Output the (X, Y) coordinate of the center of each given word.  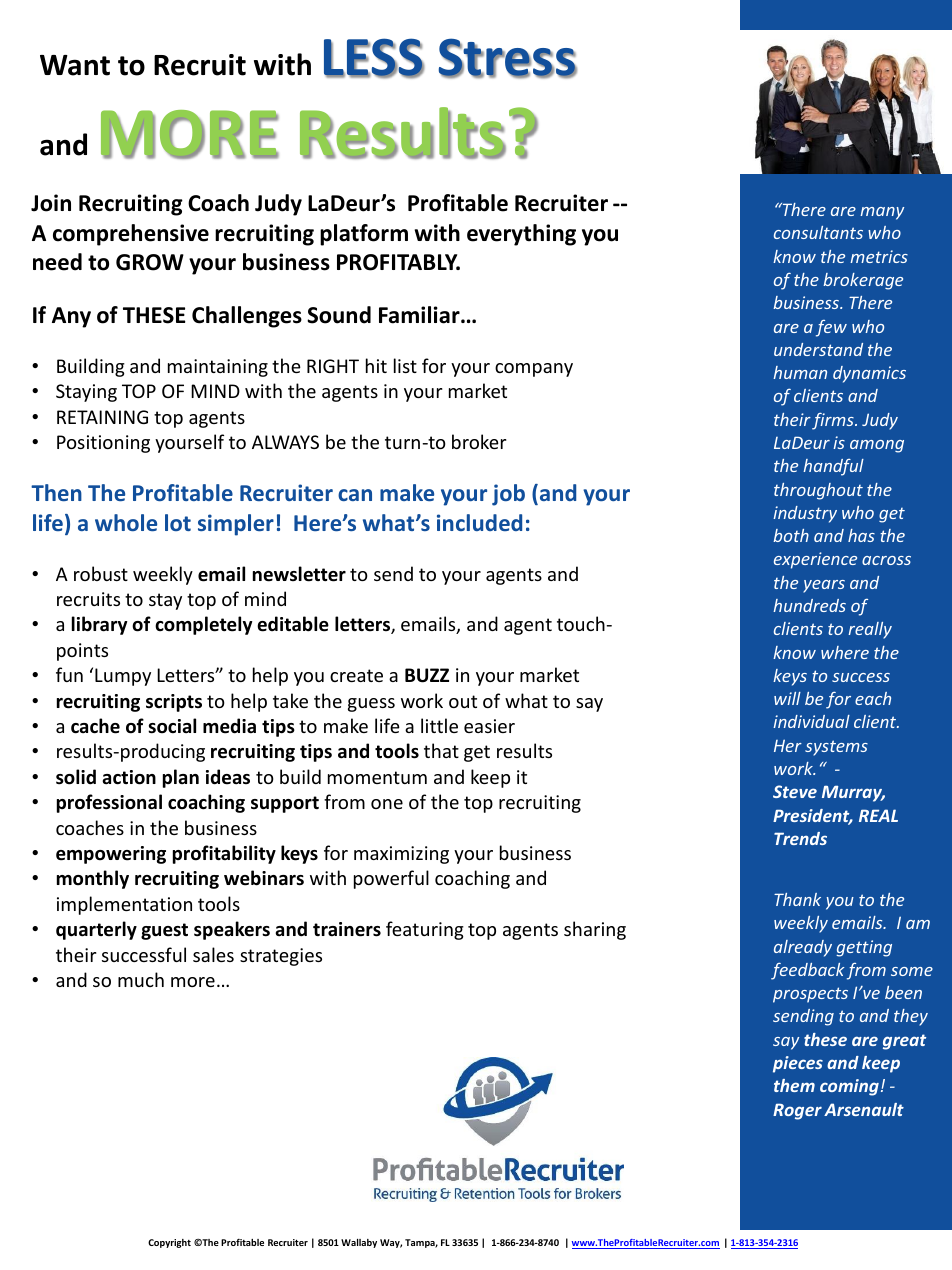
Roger (797, 1111)
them (794, 1085)
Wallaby (359, 1243)
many (882, 213)
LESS (374, 58)
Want (75, 65)
